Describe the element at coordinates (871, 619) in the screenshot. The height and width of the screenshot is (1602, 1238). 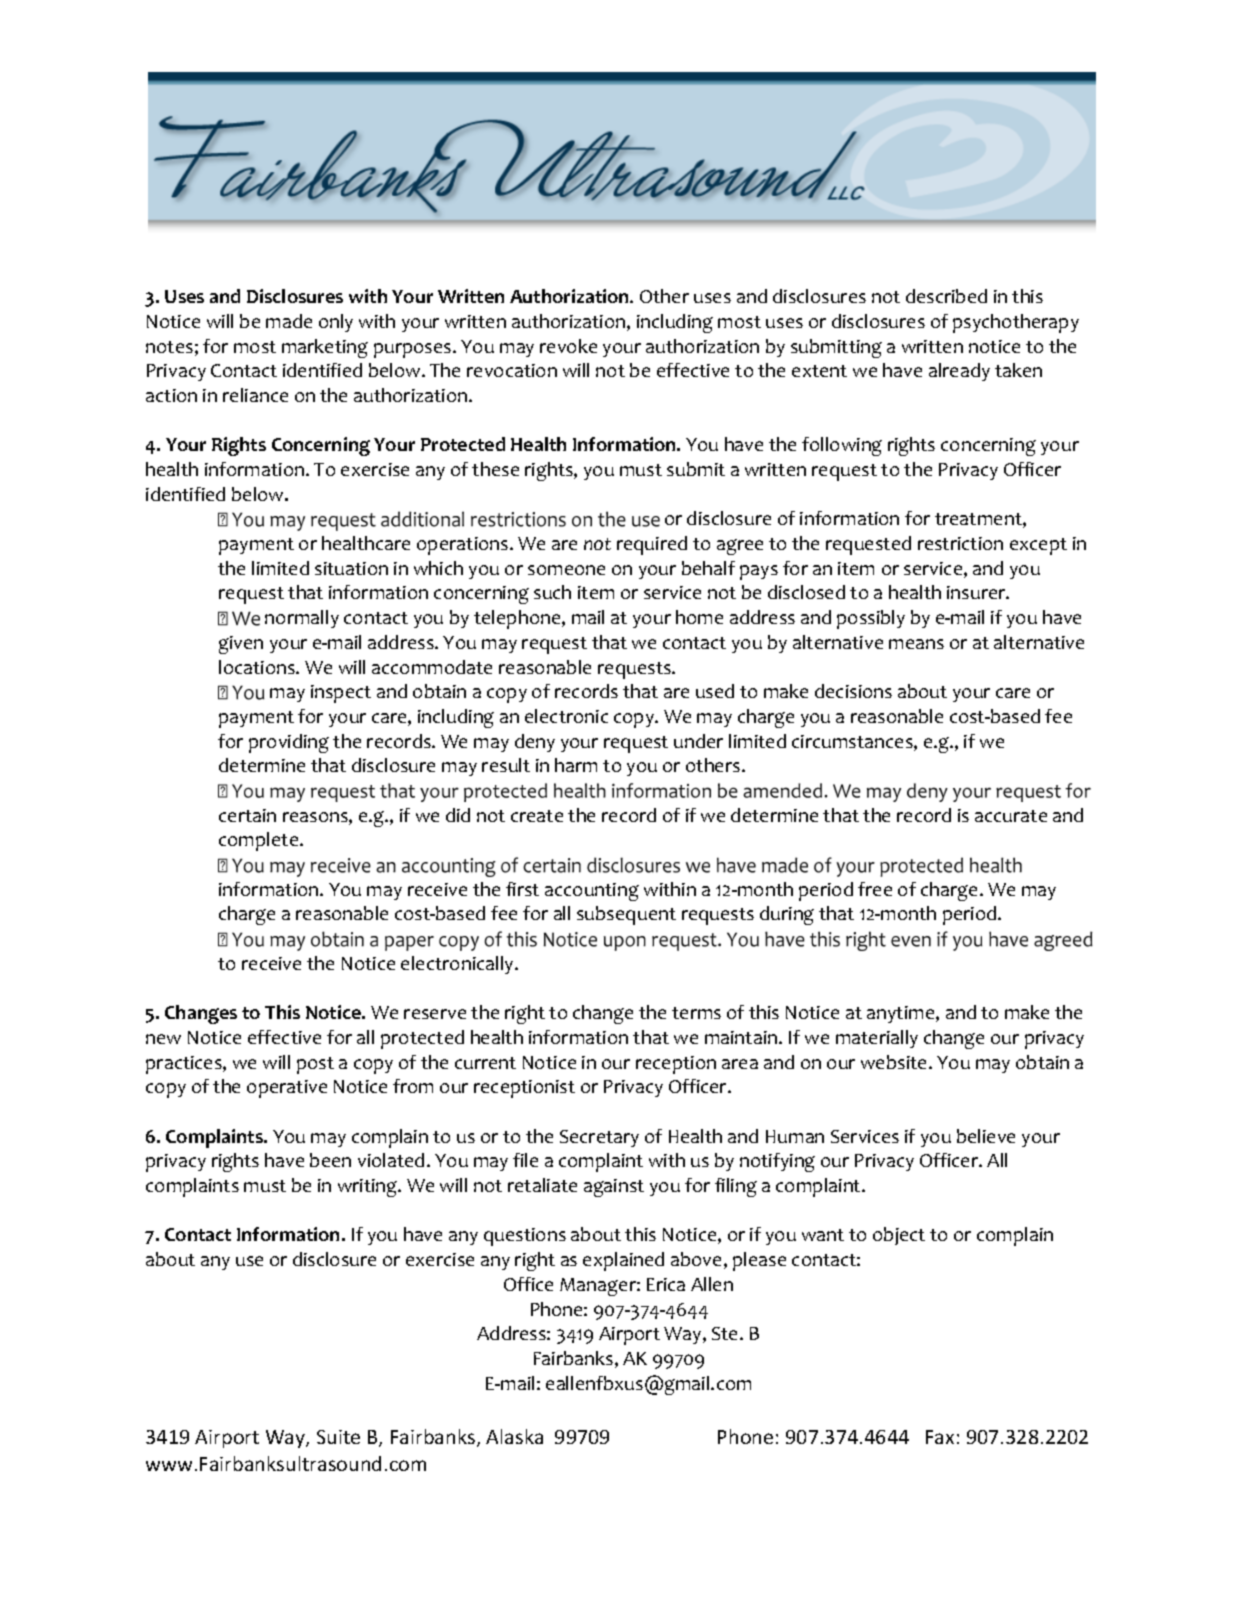
I see `possibly` at that location.
